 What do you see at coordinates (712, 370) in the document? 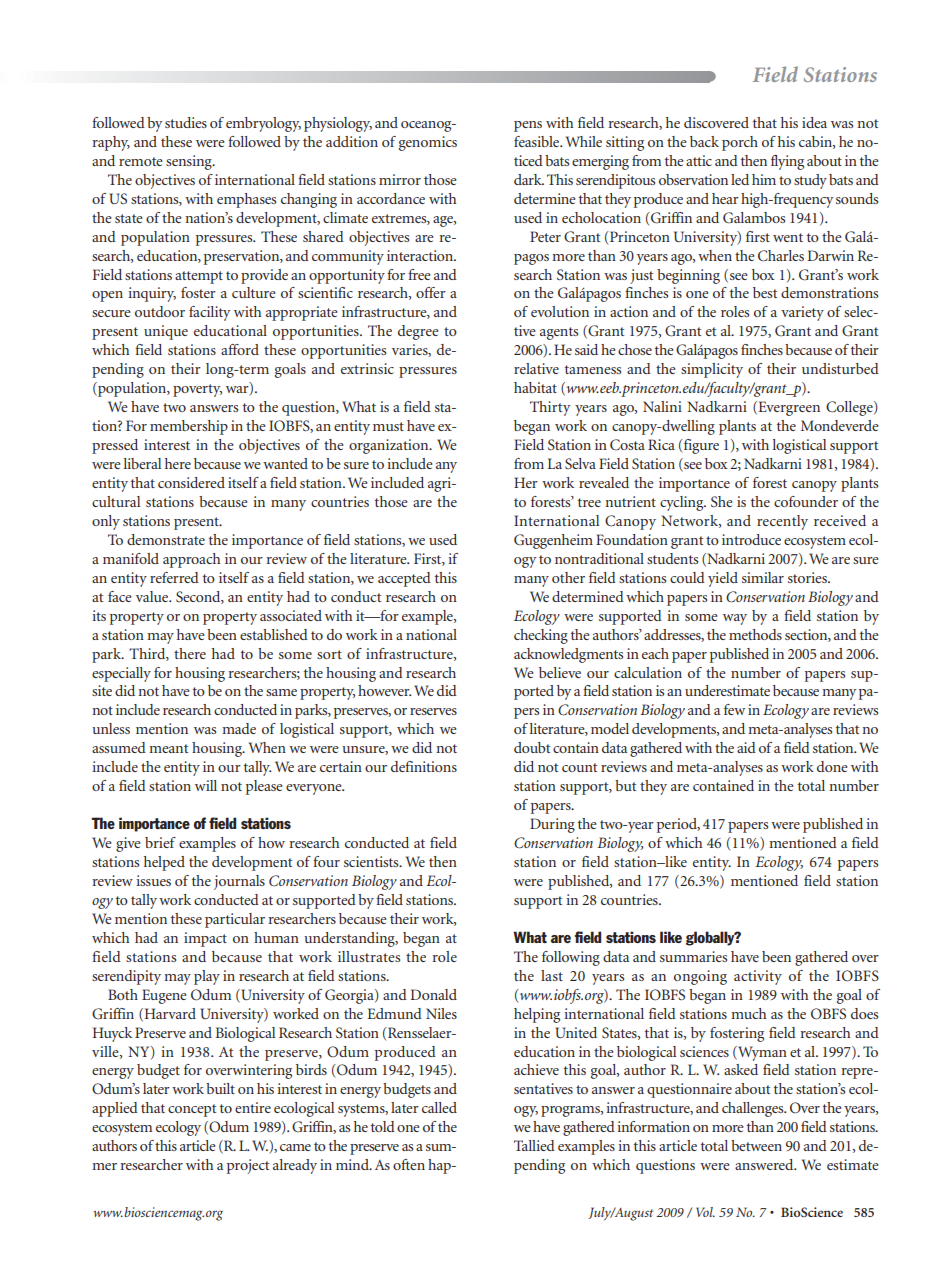
I see `simplicity` at bounding box center [712, 370].
